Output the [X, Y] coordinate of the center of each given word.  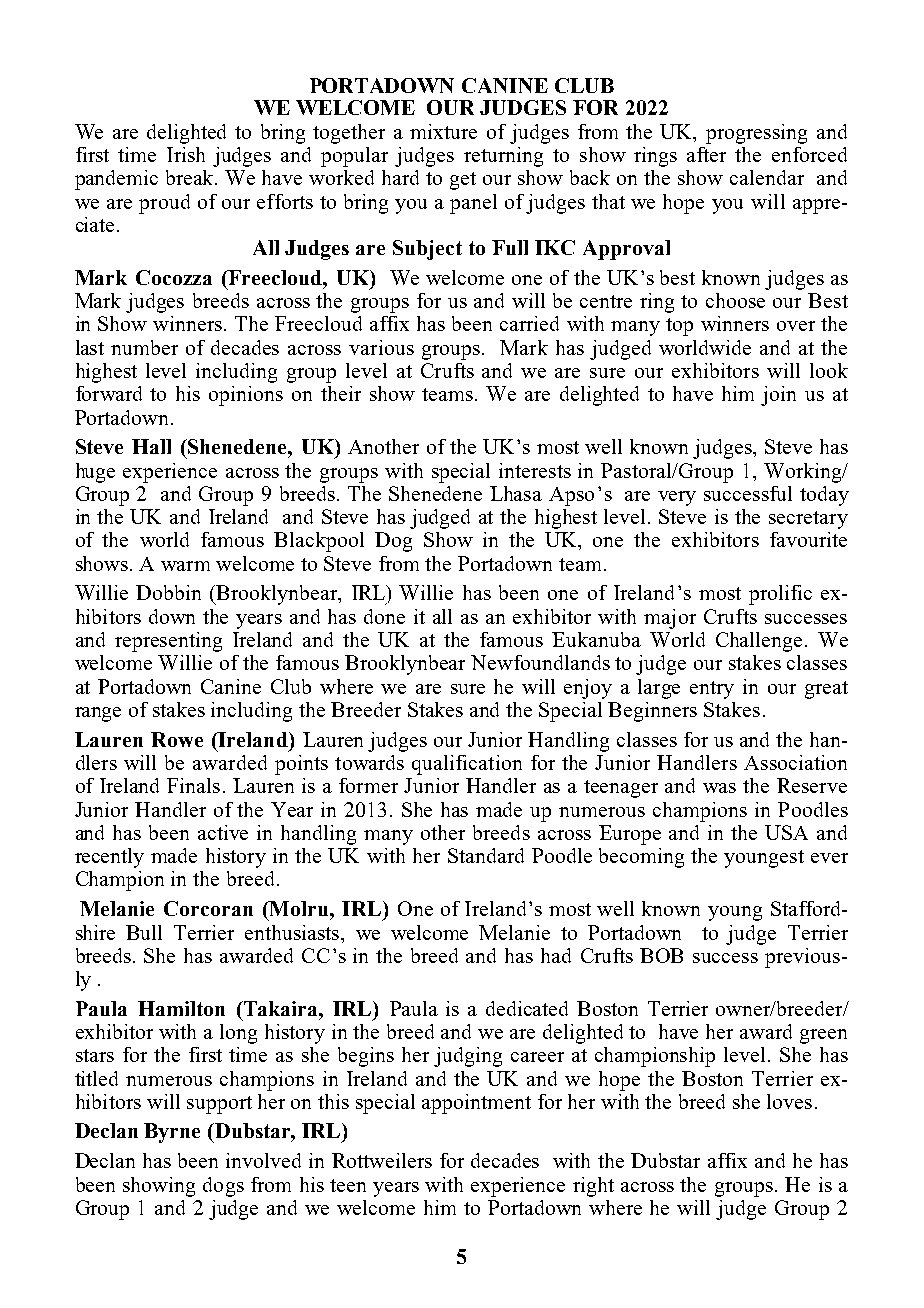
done [384, 616]
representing [168, 642]
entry [712, 690]
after [706, 154]
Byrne [172, 1133]
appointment [476, 1104]
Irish [186, 154]
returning [503, 157]
